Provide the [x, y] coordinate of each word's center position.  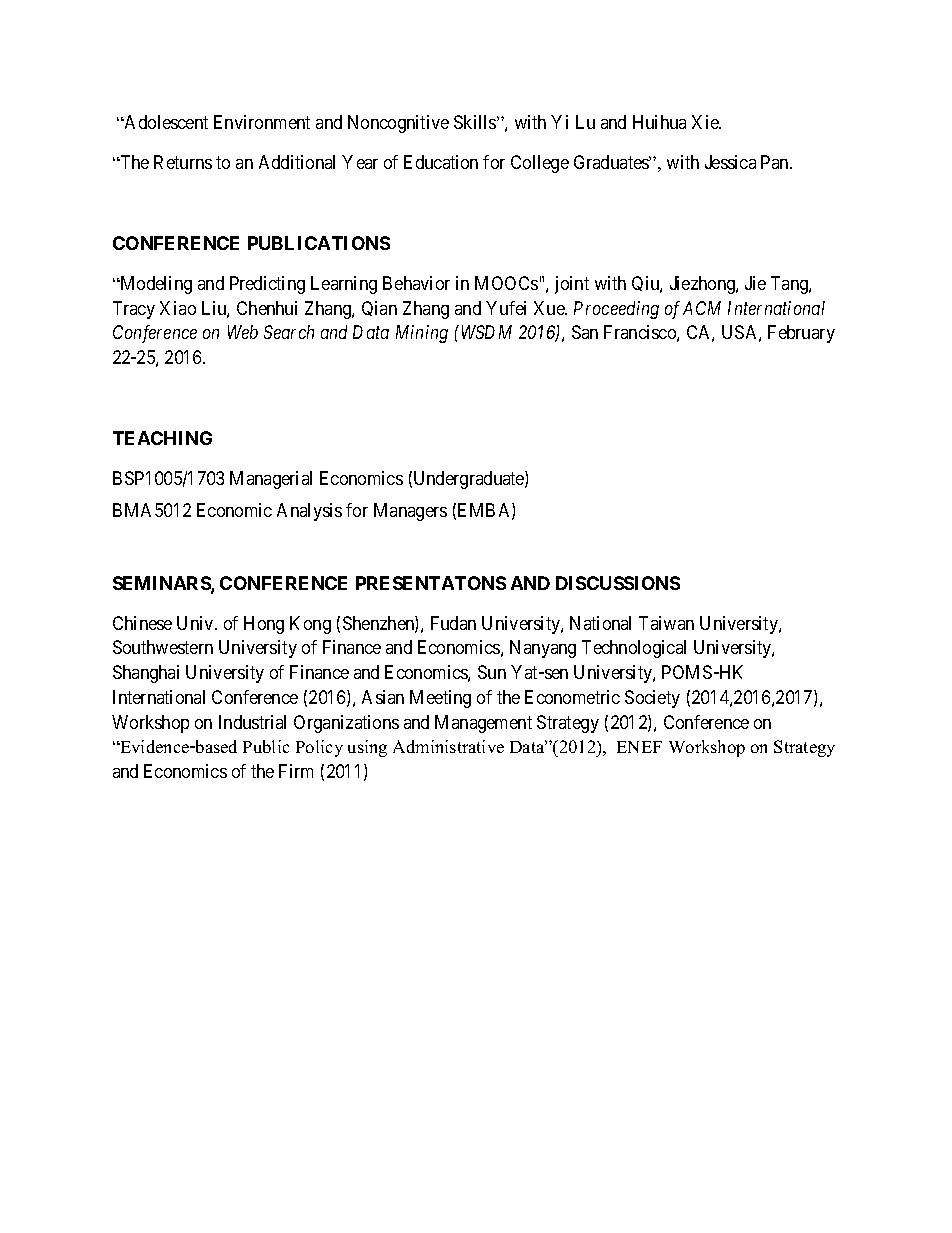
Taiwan [666, 623]
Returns [183, 162]
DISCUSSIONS [618, 583]
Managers [410, 512]
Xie [706, 122]
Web [243, 332]
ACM [702, 308]
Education [441, 162]
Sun [492, 672]
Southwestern [163, 647]
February [801, 334]
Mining [422, 334]
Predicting [267, 285]
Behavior [416, 283]
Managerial [271, 480]
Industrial [252, 722]
